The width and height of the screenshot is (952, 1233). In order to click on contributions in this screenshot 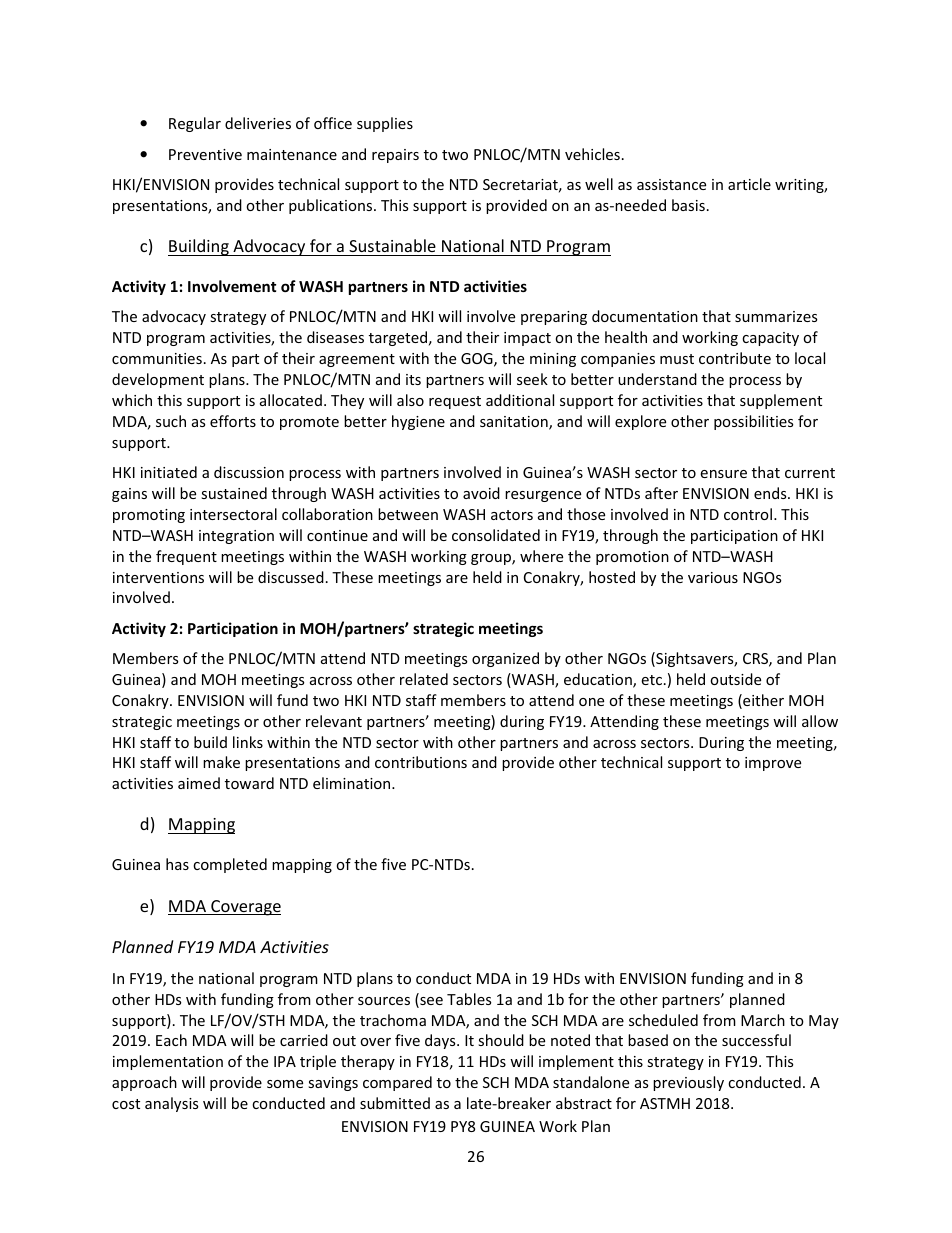, I will do `click(421, 762)`.
